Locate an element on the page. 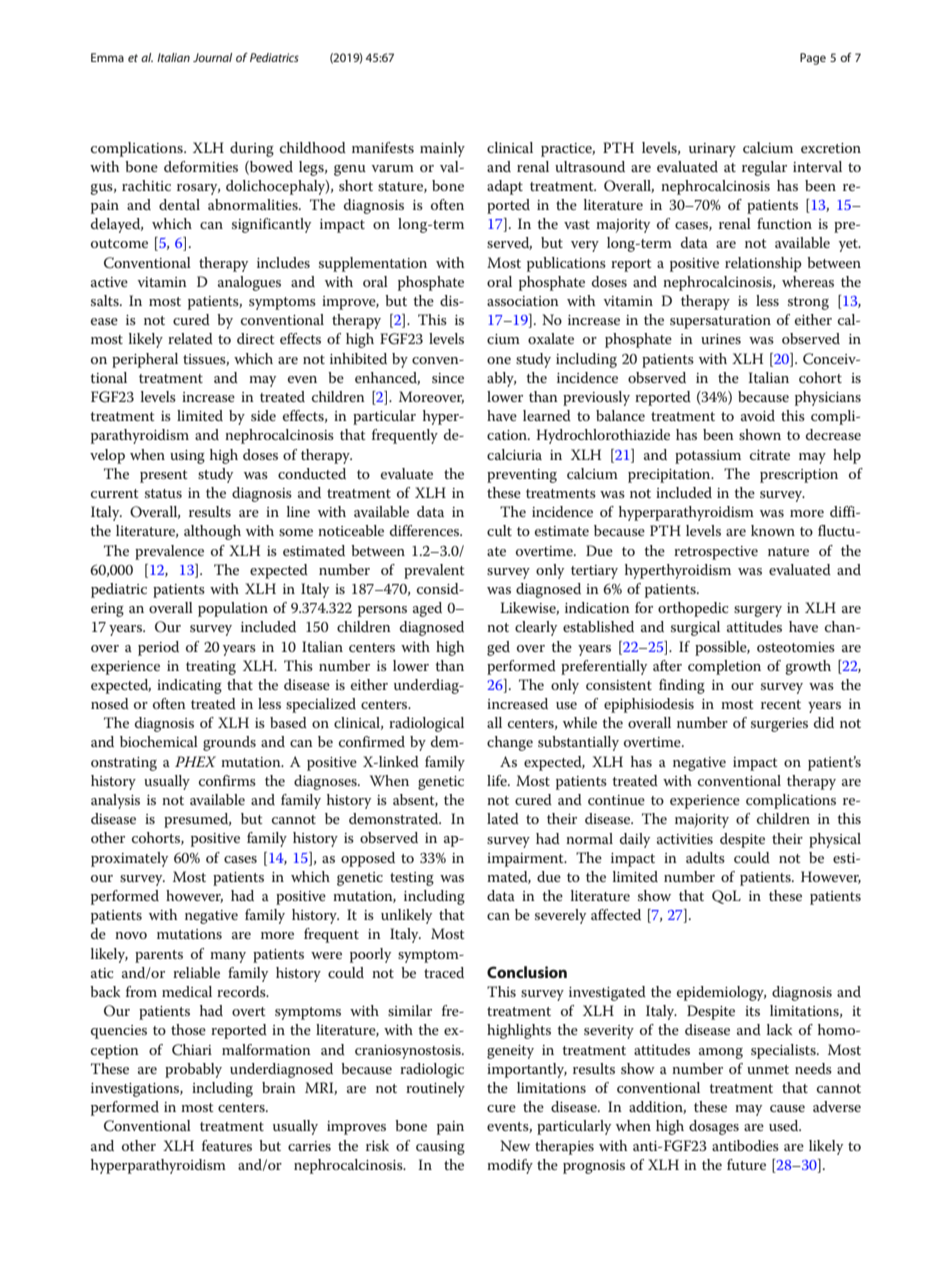  surgeries is located at coordinates (779, 725).
